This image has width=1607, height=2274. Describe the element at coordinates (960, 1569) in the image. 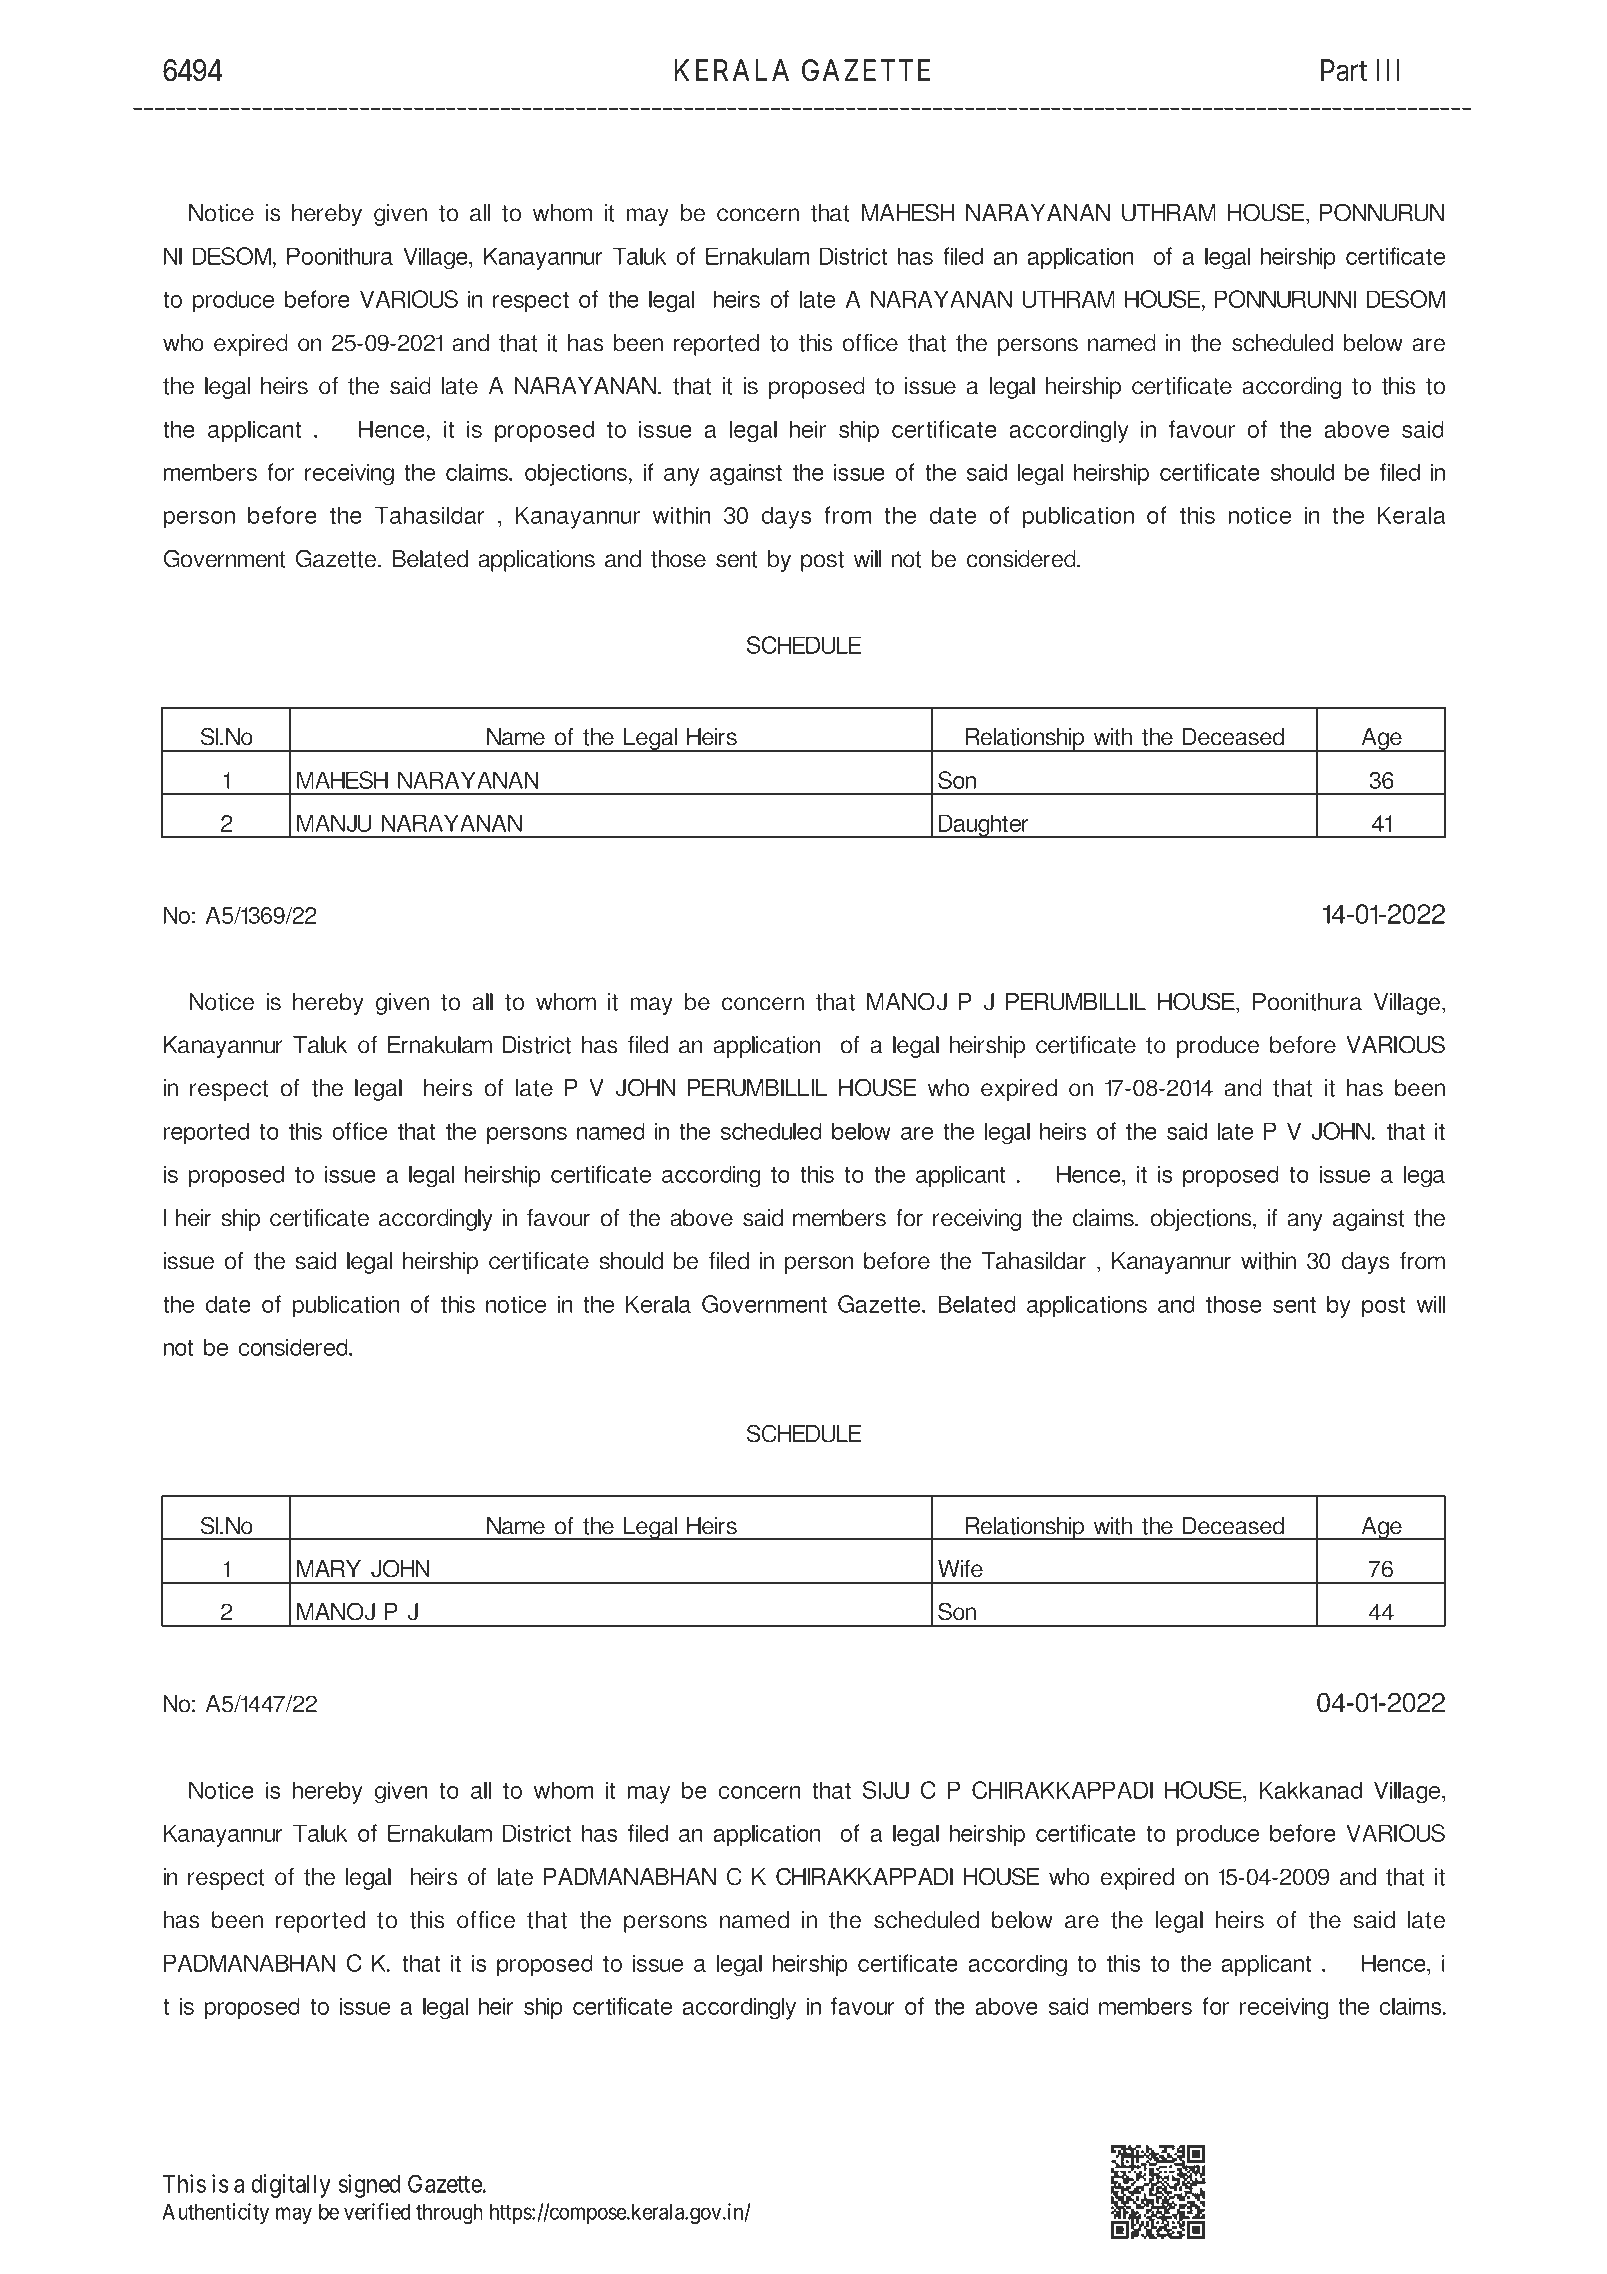

I see `Wife` at that location.
